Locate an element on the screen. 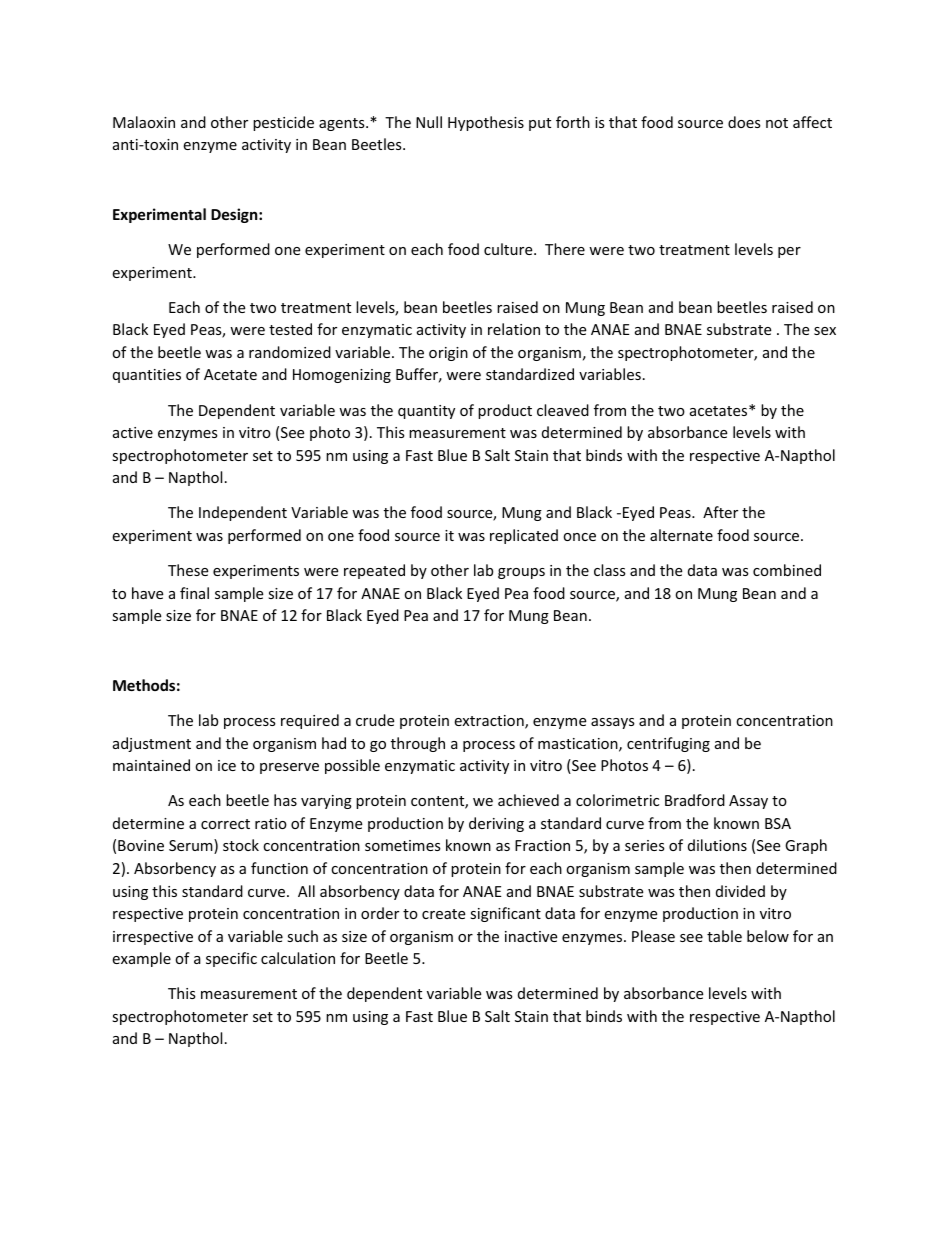 The image size is (952, 1233). does is located at coordinates (744, 122).
